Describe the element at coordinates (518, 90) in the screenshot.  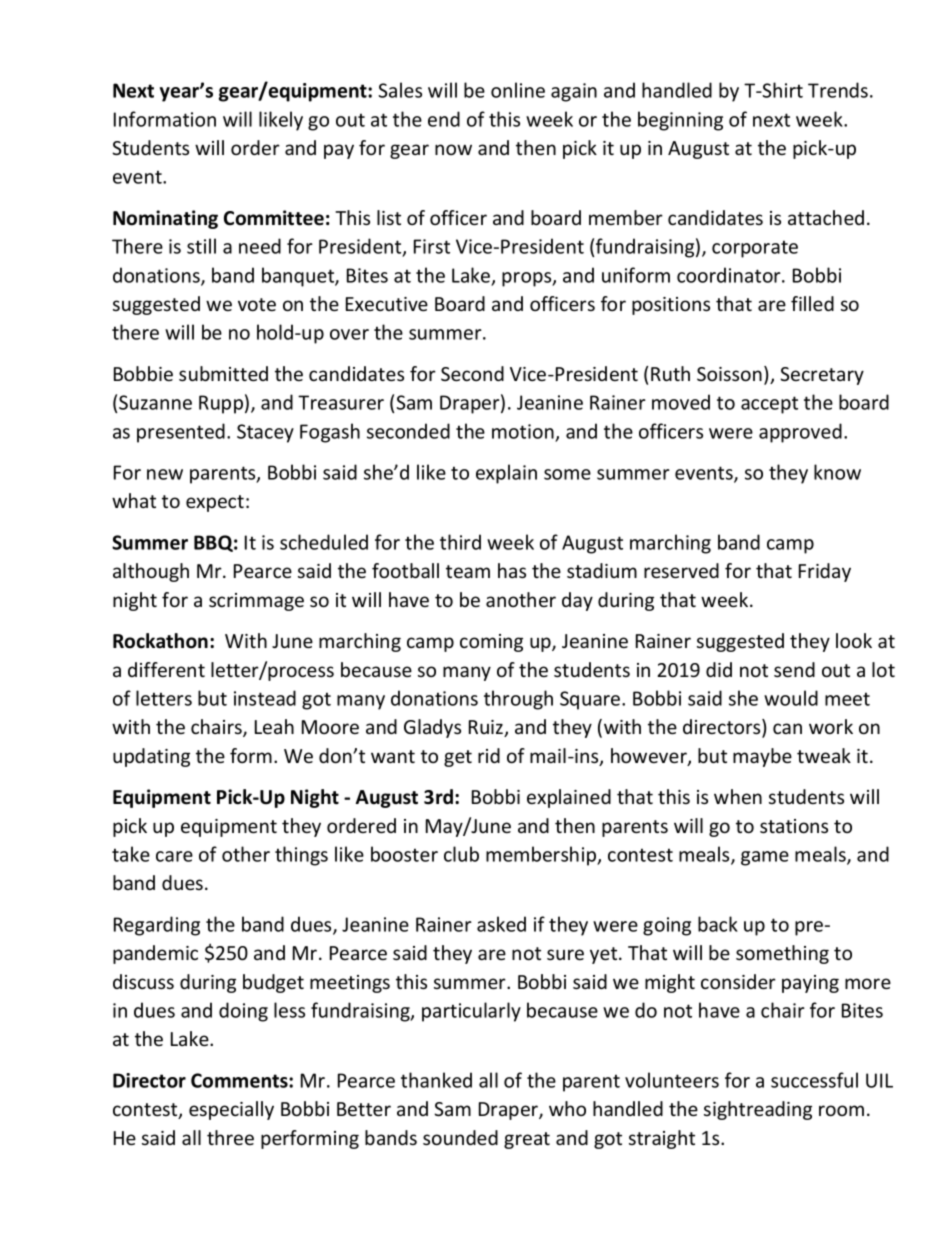
I see `online` at that location.
